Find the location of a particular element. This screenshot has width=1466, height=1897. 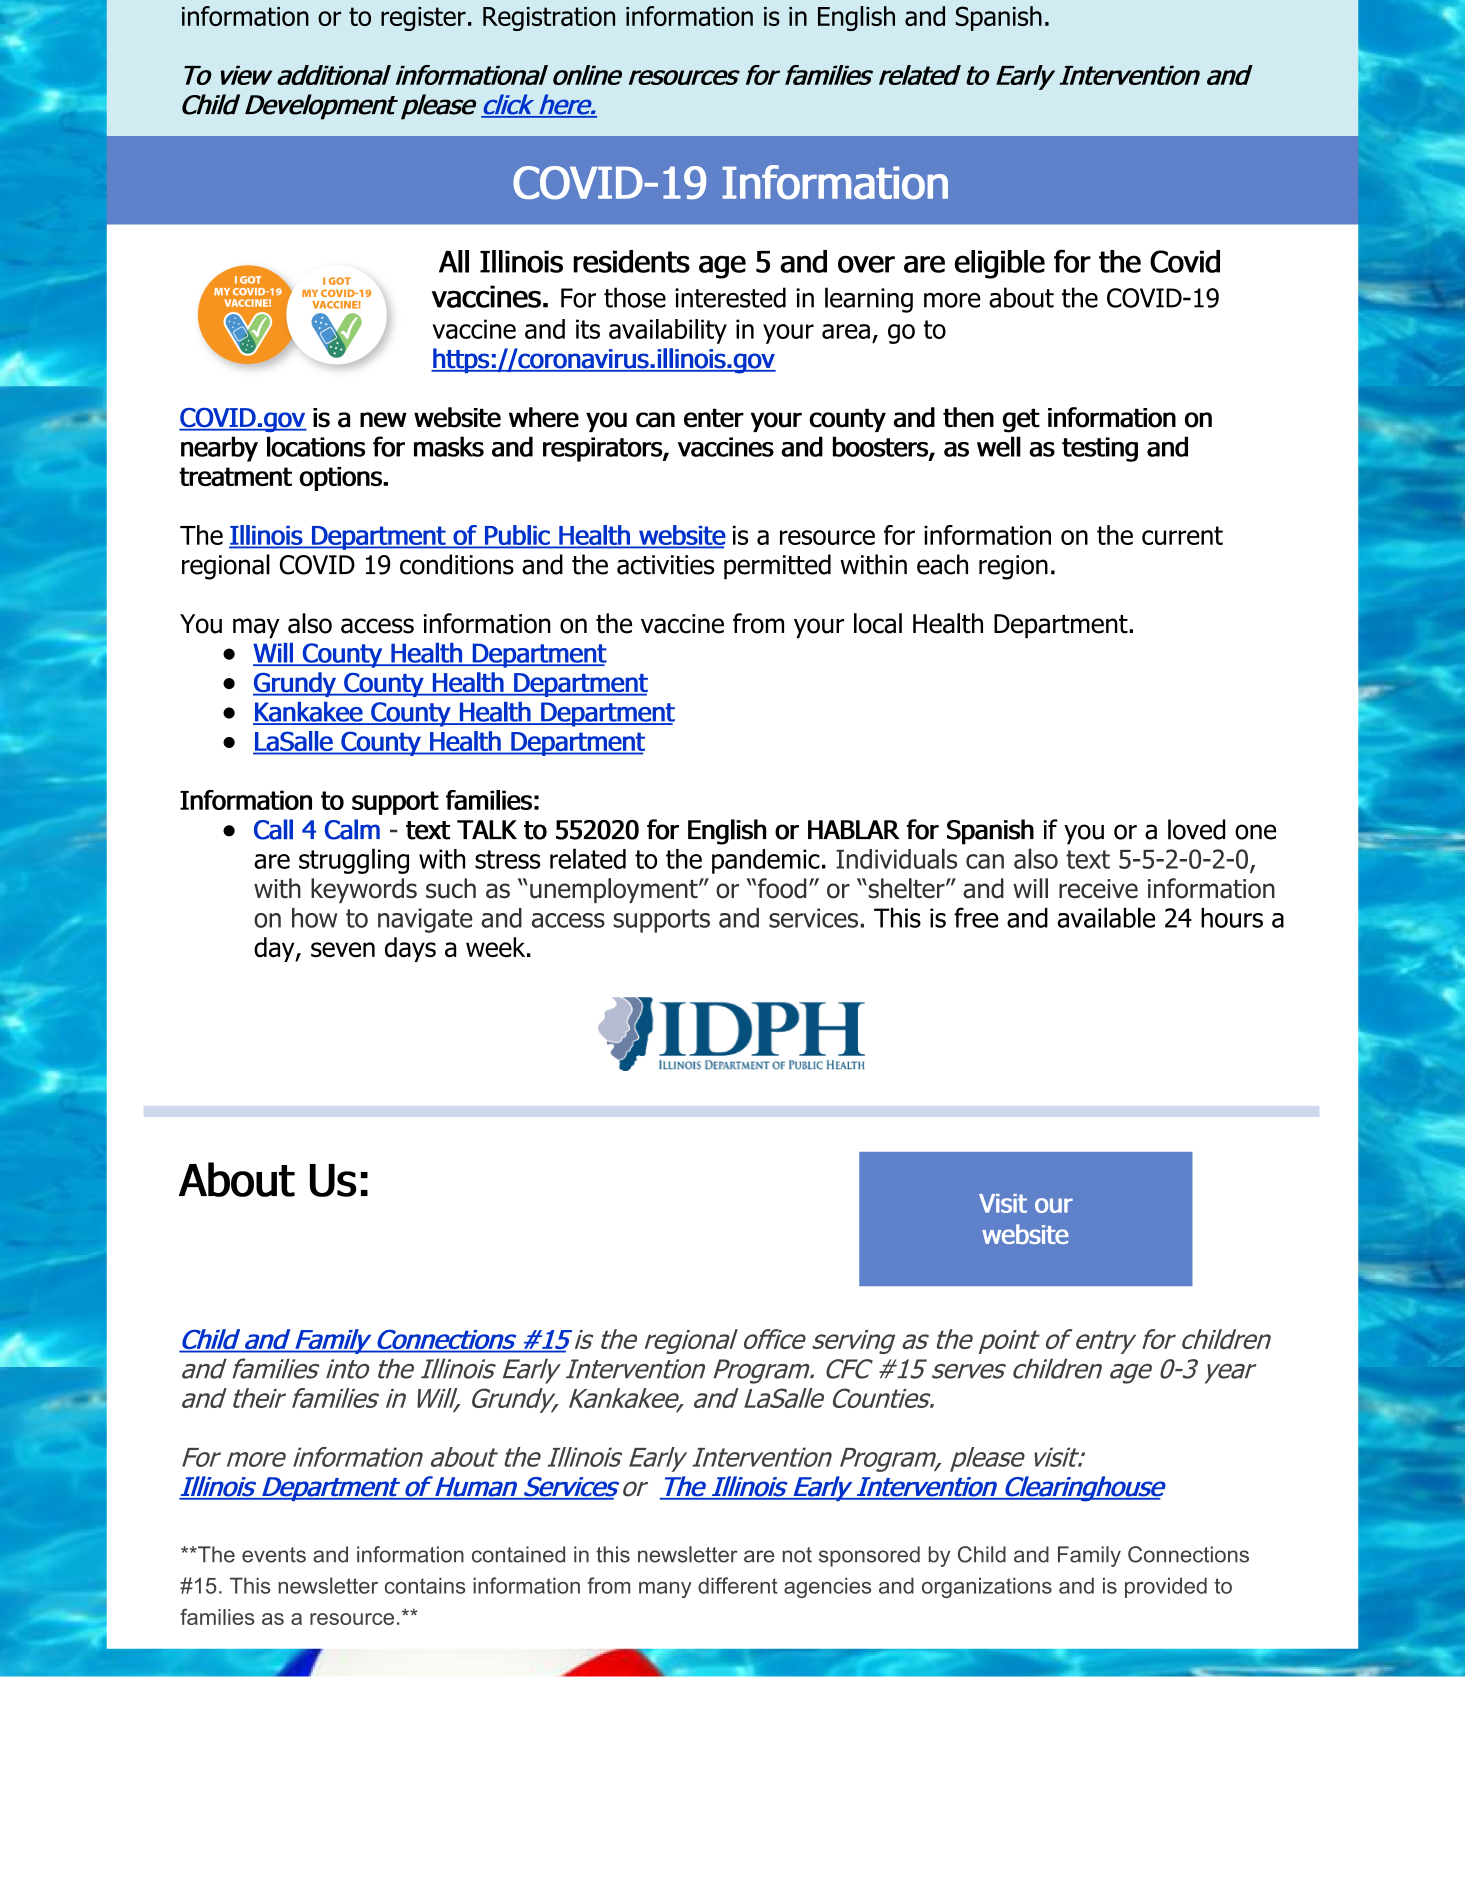

testing is located at coordinates (1100, 449).
